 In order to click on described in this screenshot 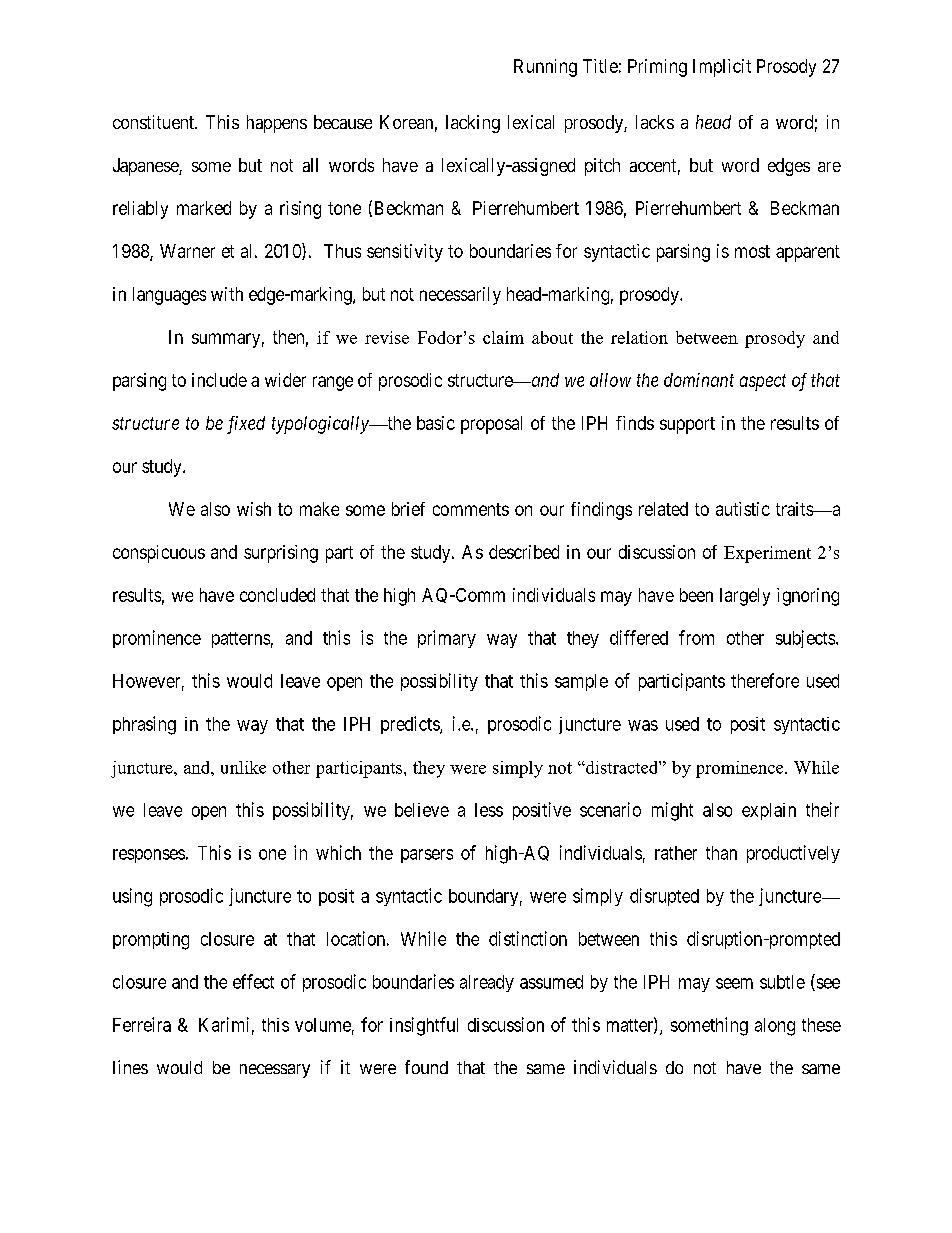, I will do `click(524, 552)`.
